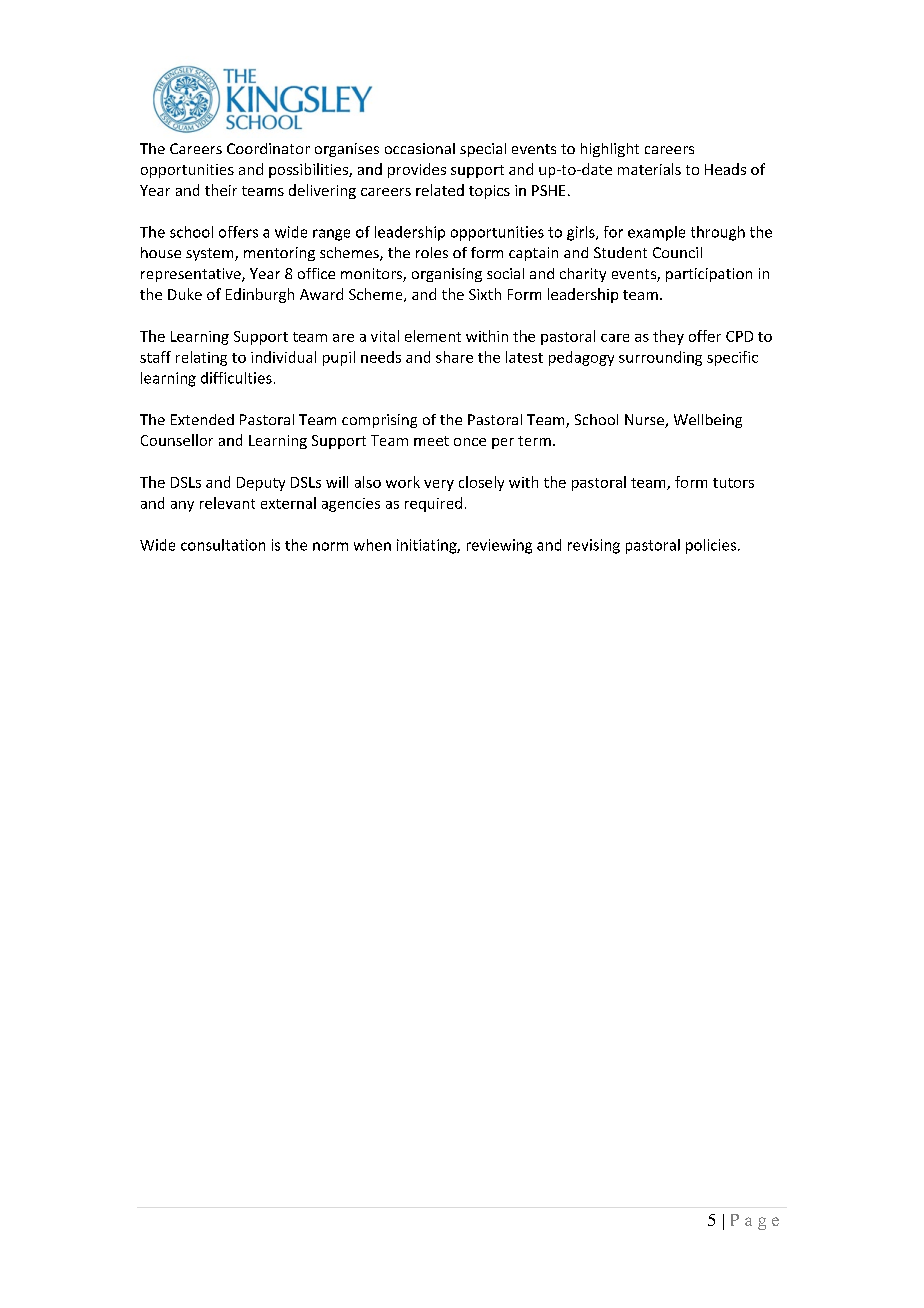 The height and width of the document is (1308, 924). What do you see at coordinates (433, 504) in the document?
I see `required` at bounding box center [433, 504].
